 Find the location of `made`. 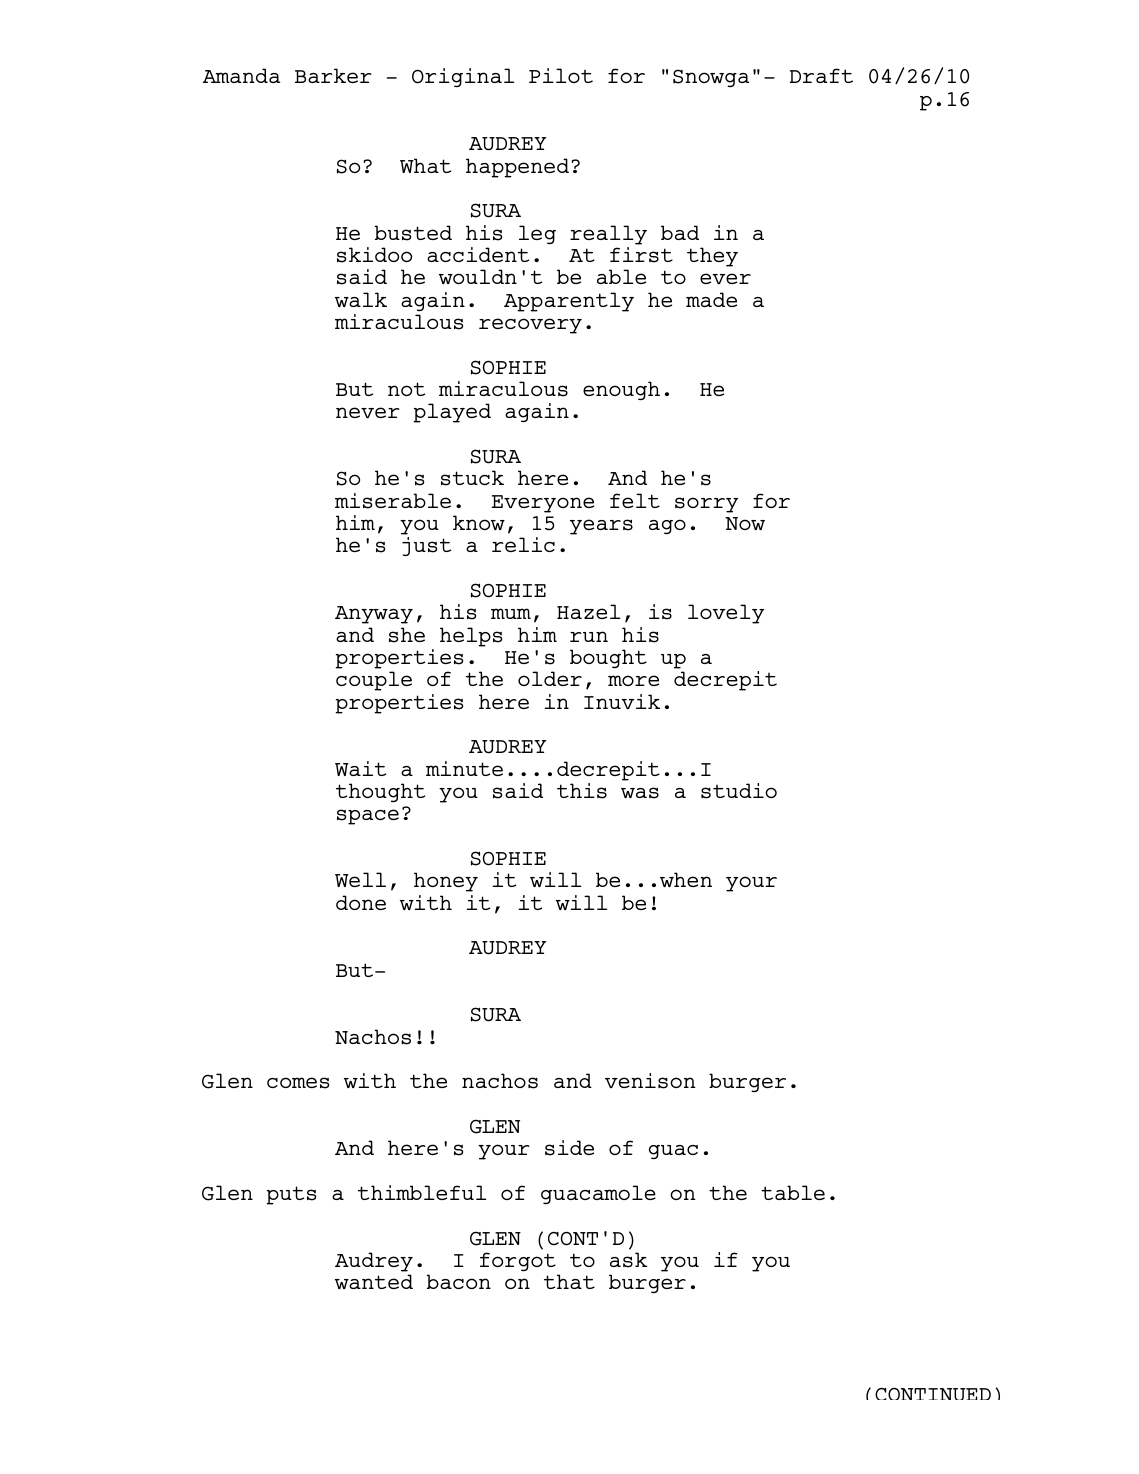

made is located at coordinates (711, 299).
